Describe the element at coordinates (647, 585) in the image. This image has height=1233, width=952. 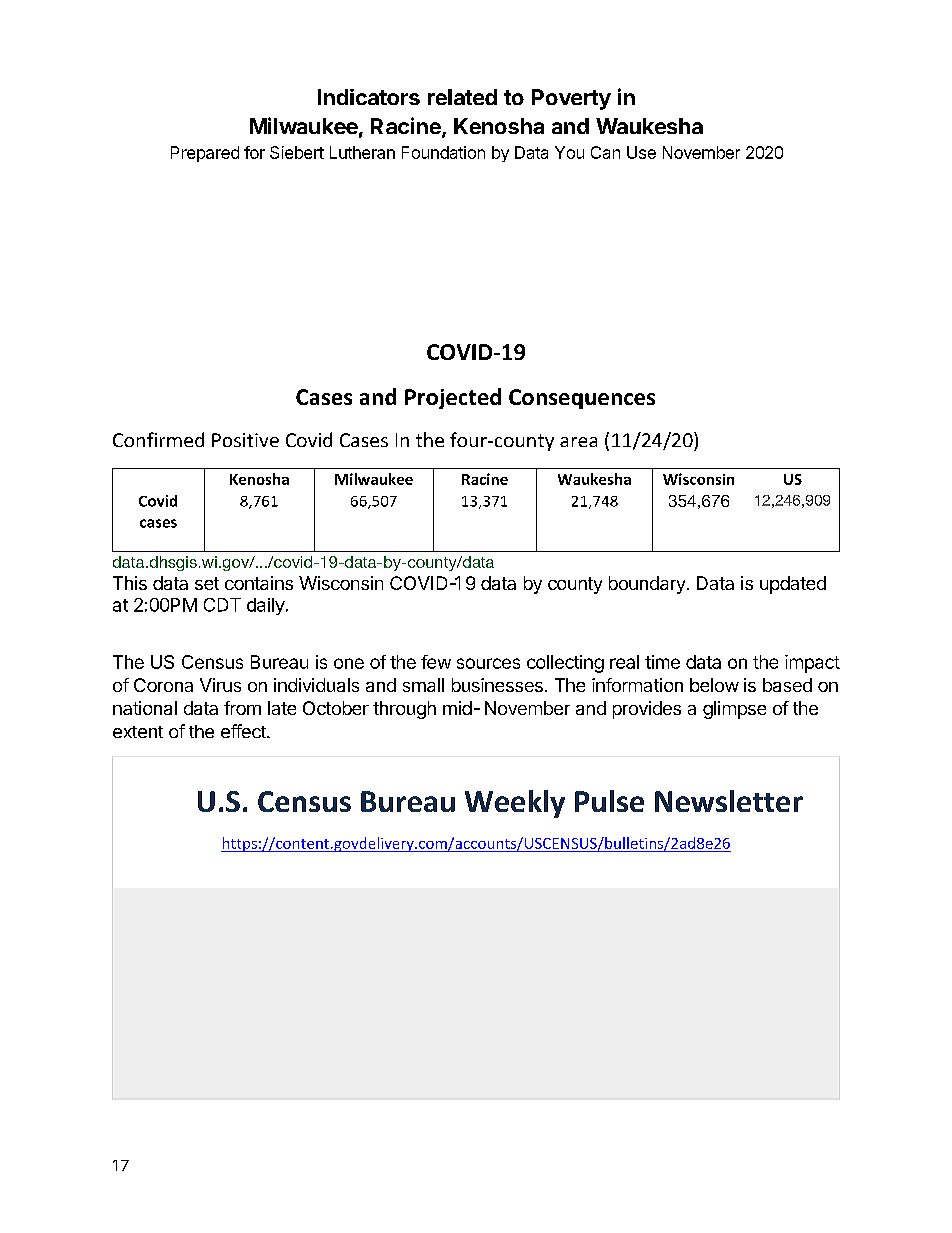
I see `boundary` at that location.
